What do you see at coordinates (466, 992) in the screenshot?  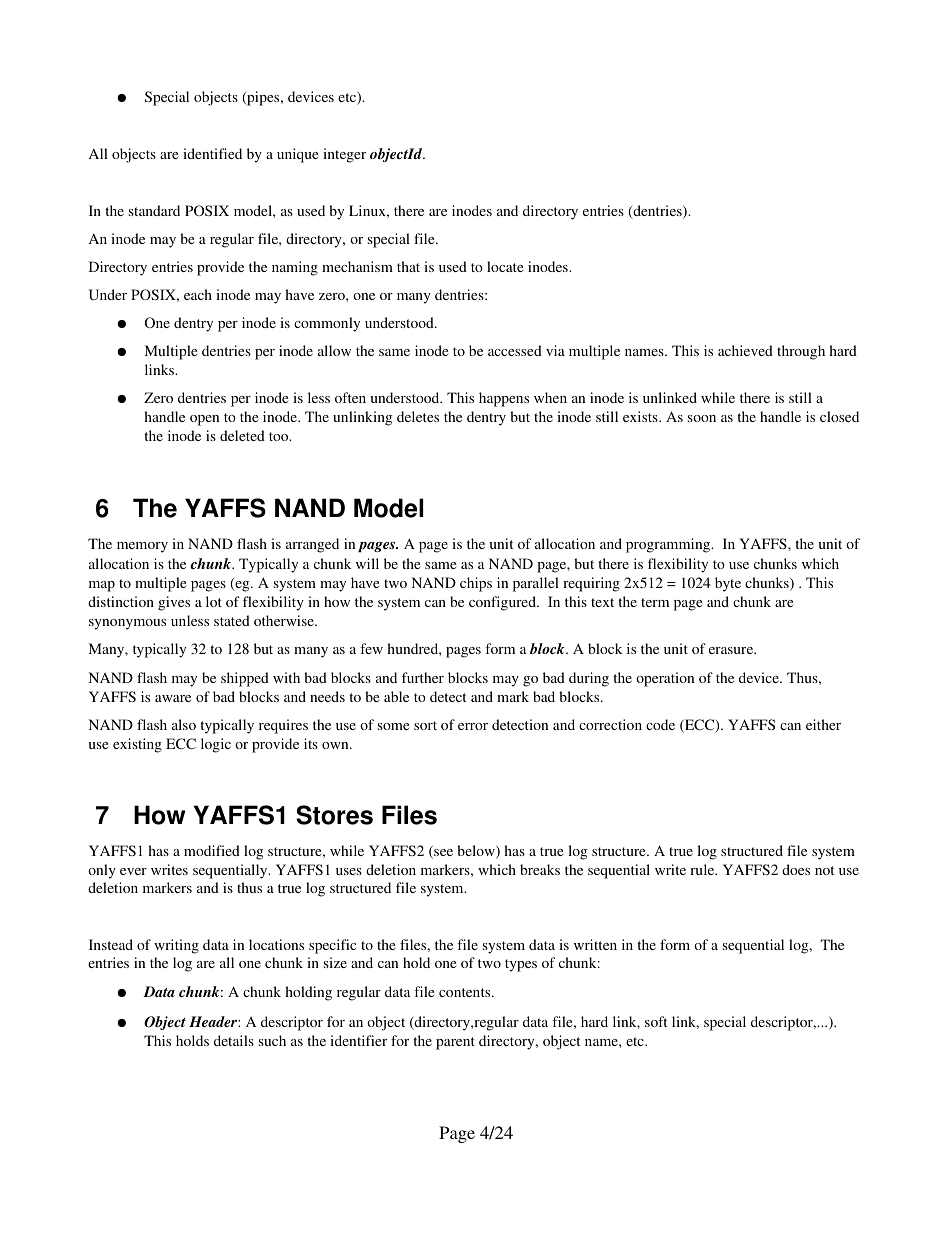 I see `contents` at bounding box center [466, 992].
